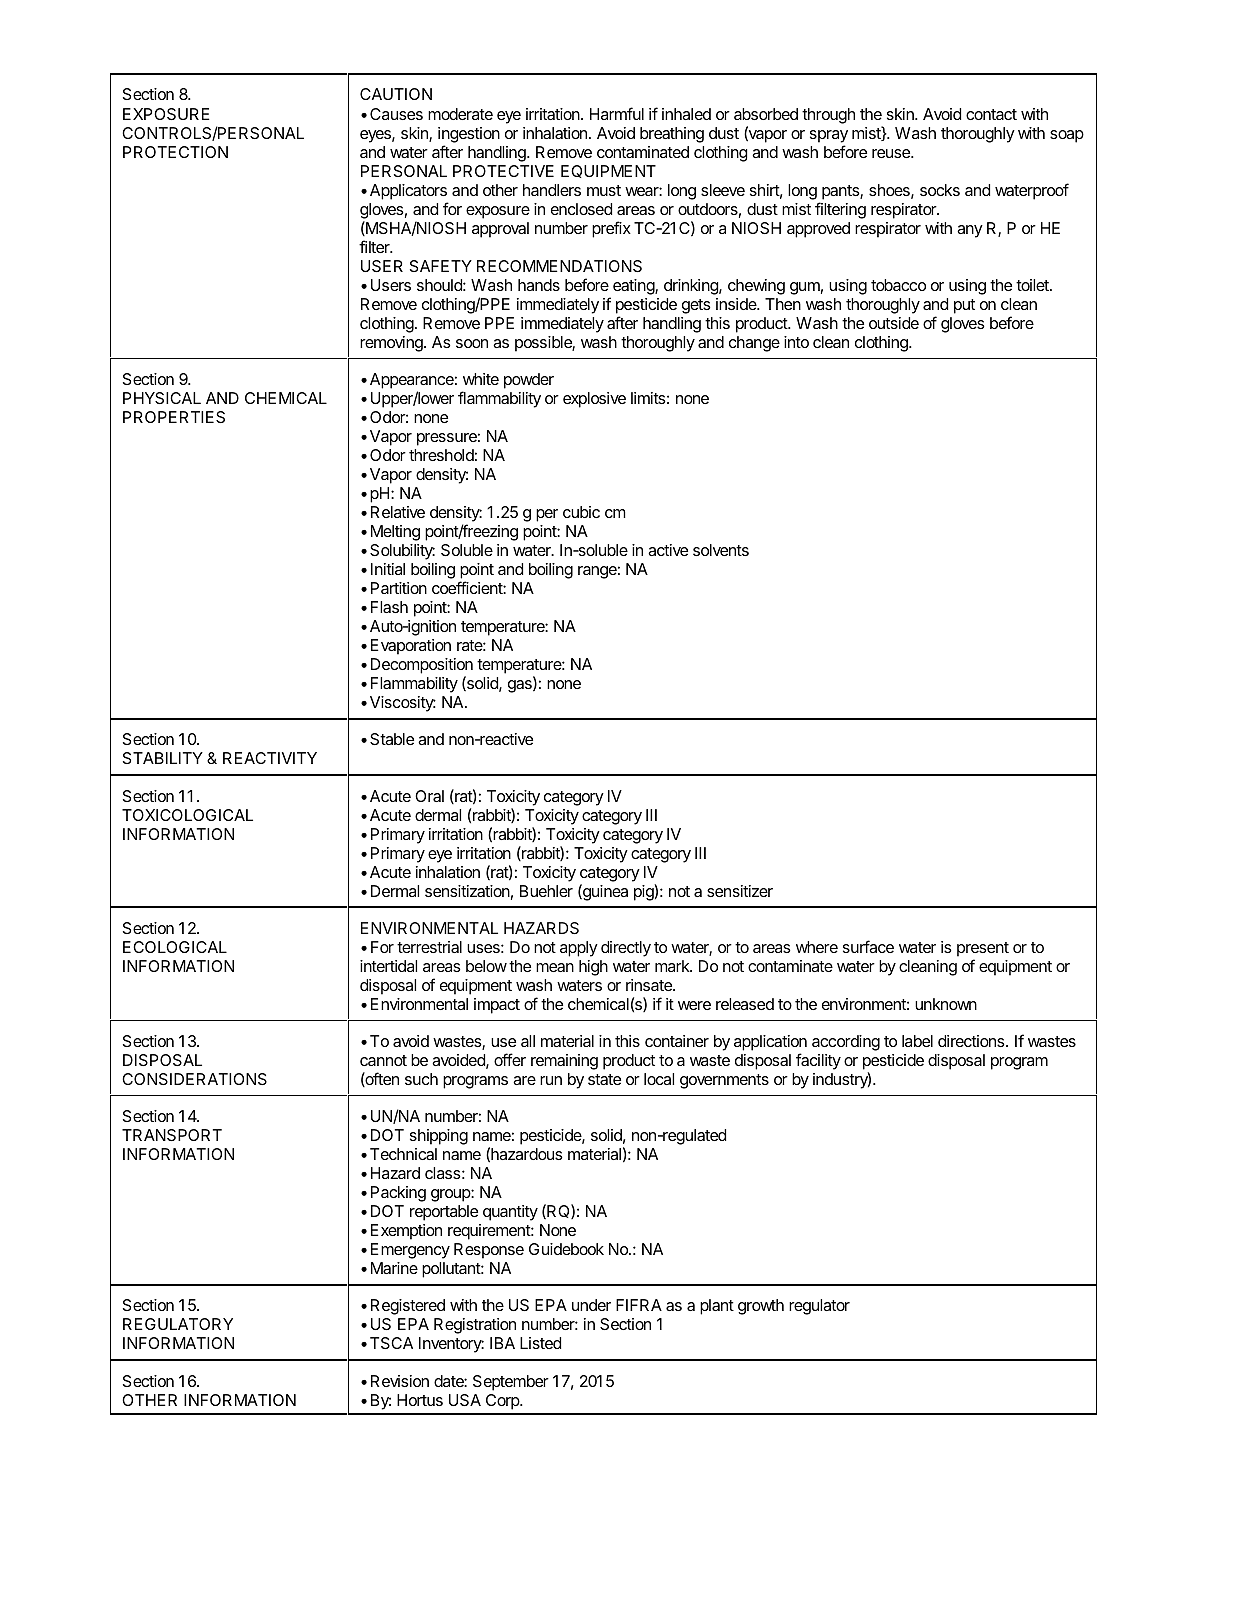 Image resolution: width=1244 pixels, height=1610 pixels. What do you see at coordinates (391, 1343) in the screenshot?
I see `TSCA` at bounding box center [391, 1343].
